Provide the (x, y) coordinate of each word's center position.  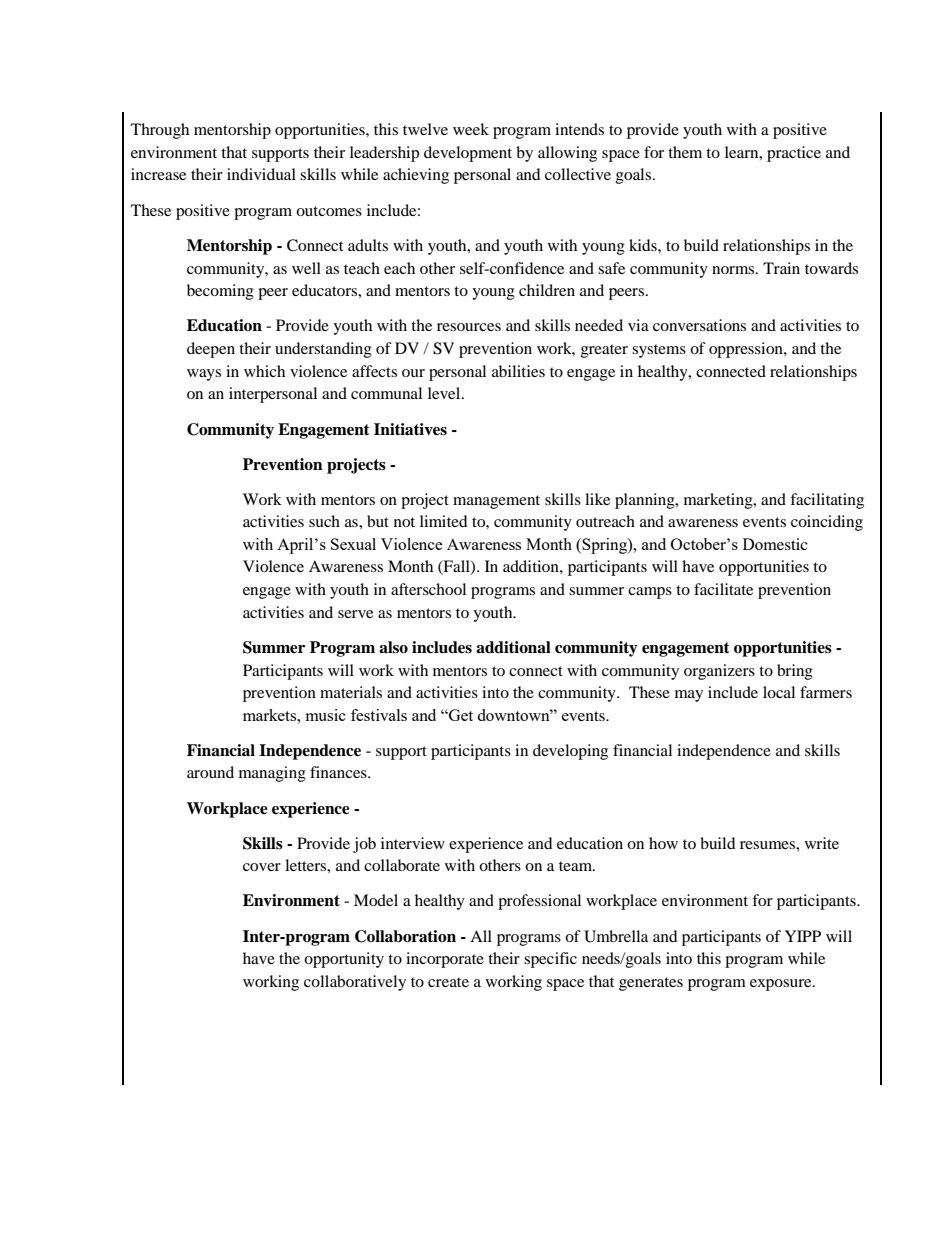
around (210, 772)
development (468, 154)
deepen (211, 350)
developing (570, 752)
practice (794, 154)
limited (444, 521)
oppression (747, 350)
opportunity (344, 960)
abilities (518, 371)
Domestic (775, 544)
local (779, 692)
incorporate (445, 960)
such (324, 521)
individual (261, 174)
